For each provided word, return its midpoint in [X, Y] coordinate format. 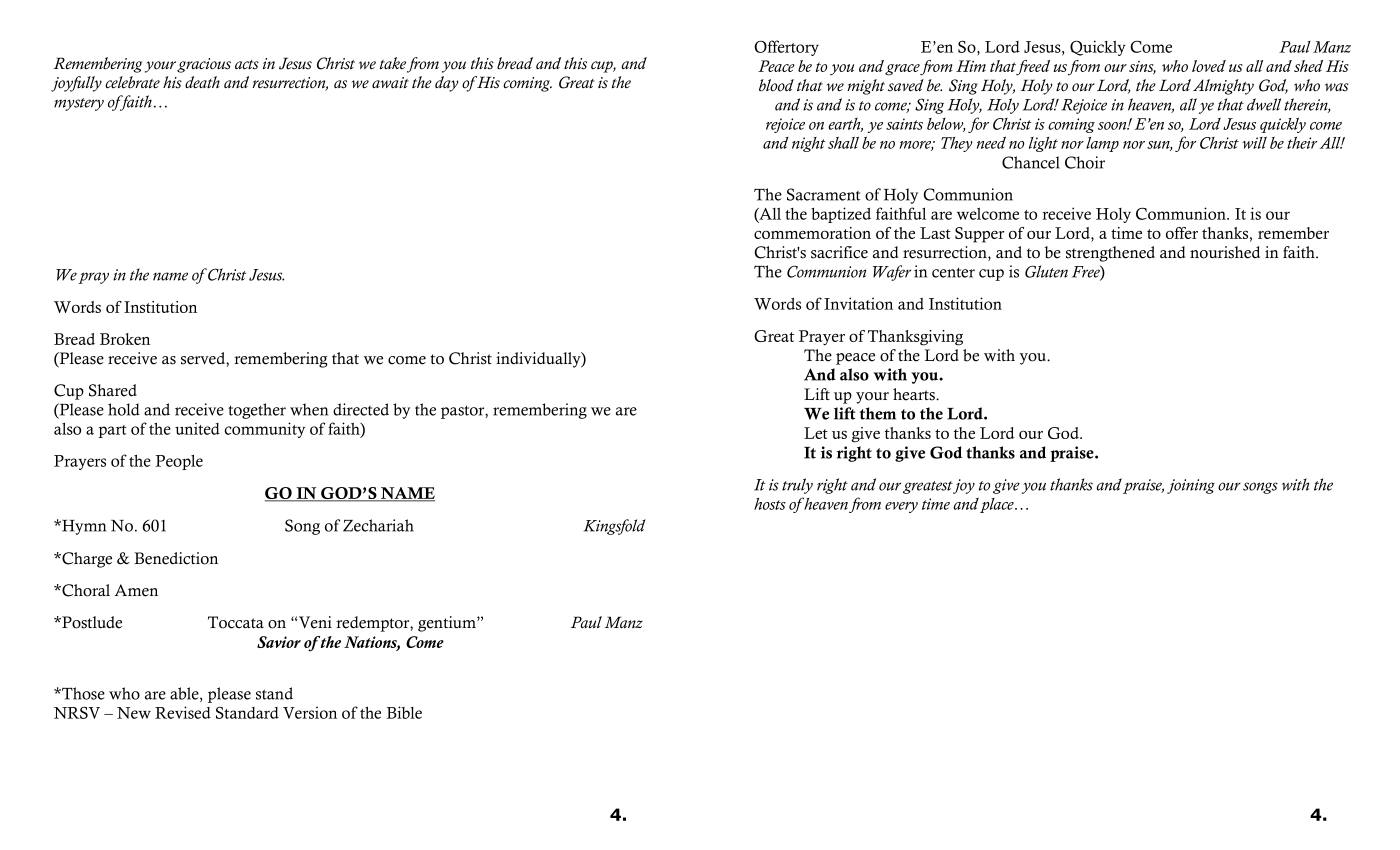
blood [776, 85]
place [998, 505]
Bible [404, 712]
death [202, 82]
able [185, 694]
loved [1209, 66]
